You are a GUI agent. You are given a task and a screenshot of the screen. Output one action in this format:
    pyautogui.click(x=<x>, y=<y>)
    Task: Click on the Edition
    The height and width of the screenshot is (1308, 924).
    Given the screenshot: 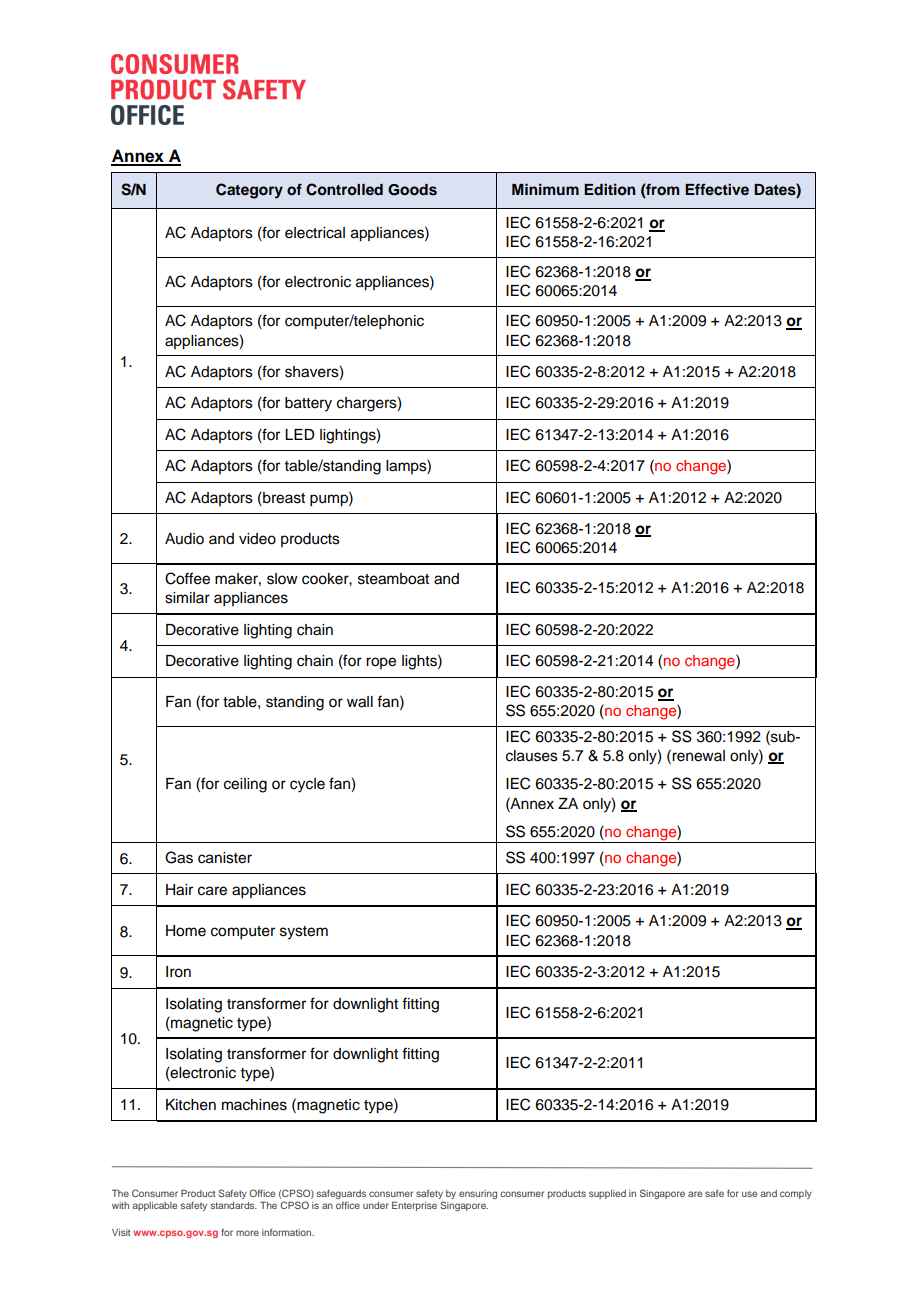 What is the action you would take?
    pyautogui.click(x=609, y=189)
